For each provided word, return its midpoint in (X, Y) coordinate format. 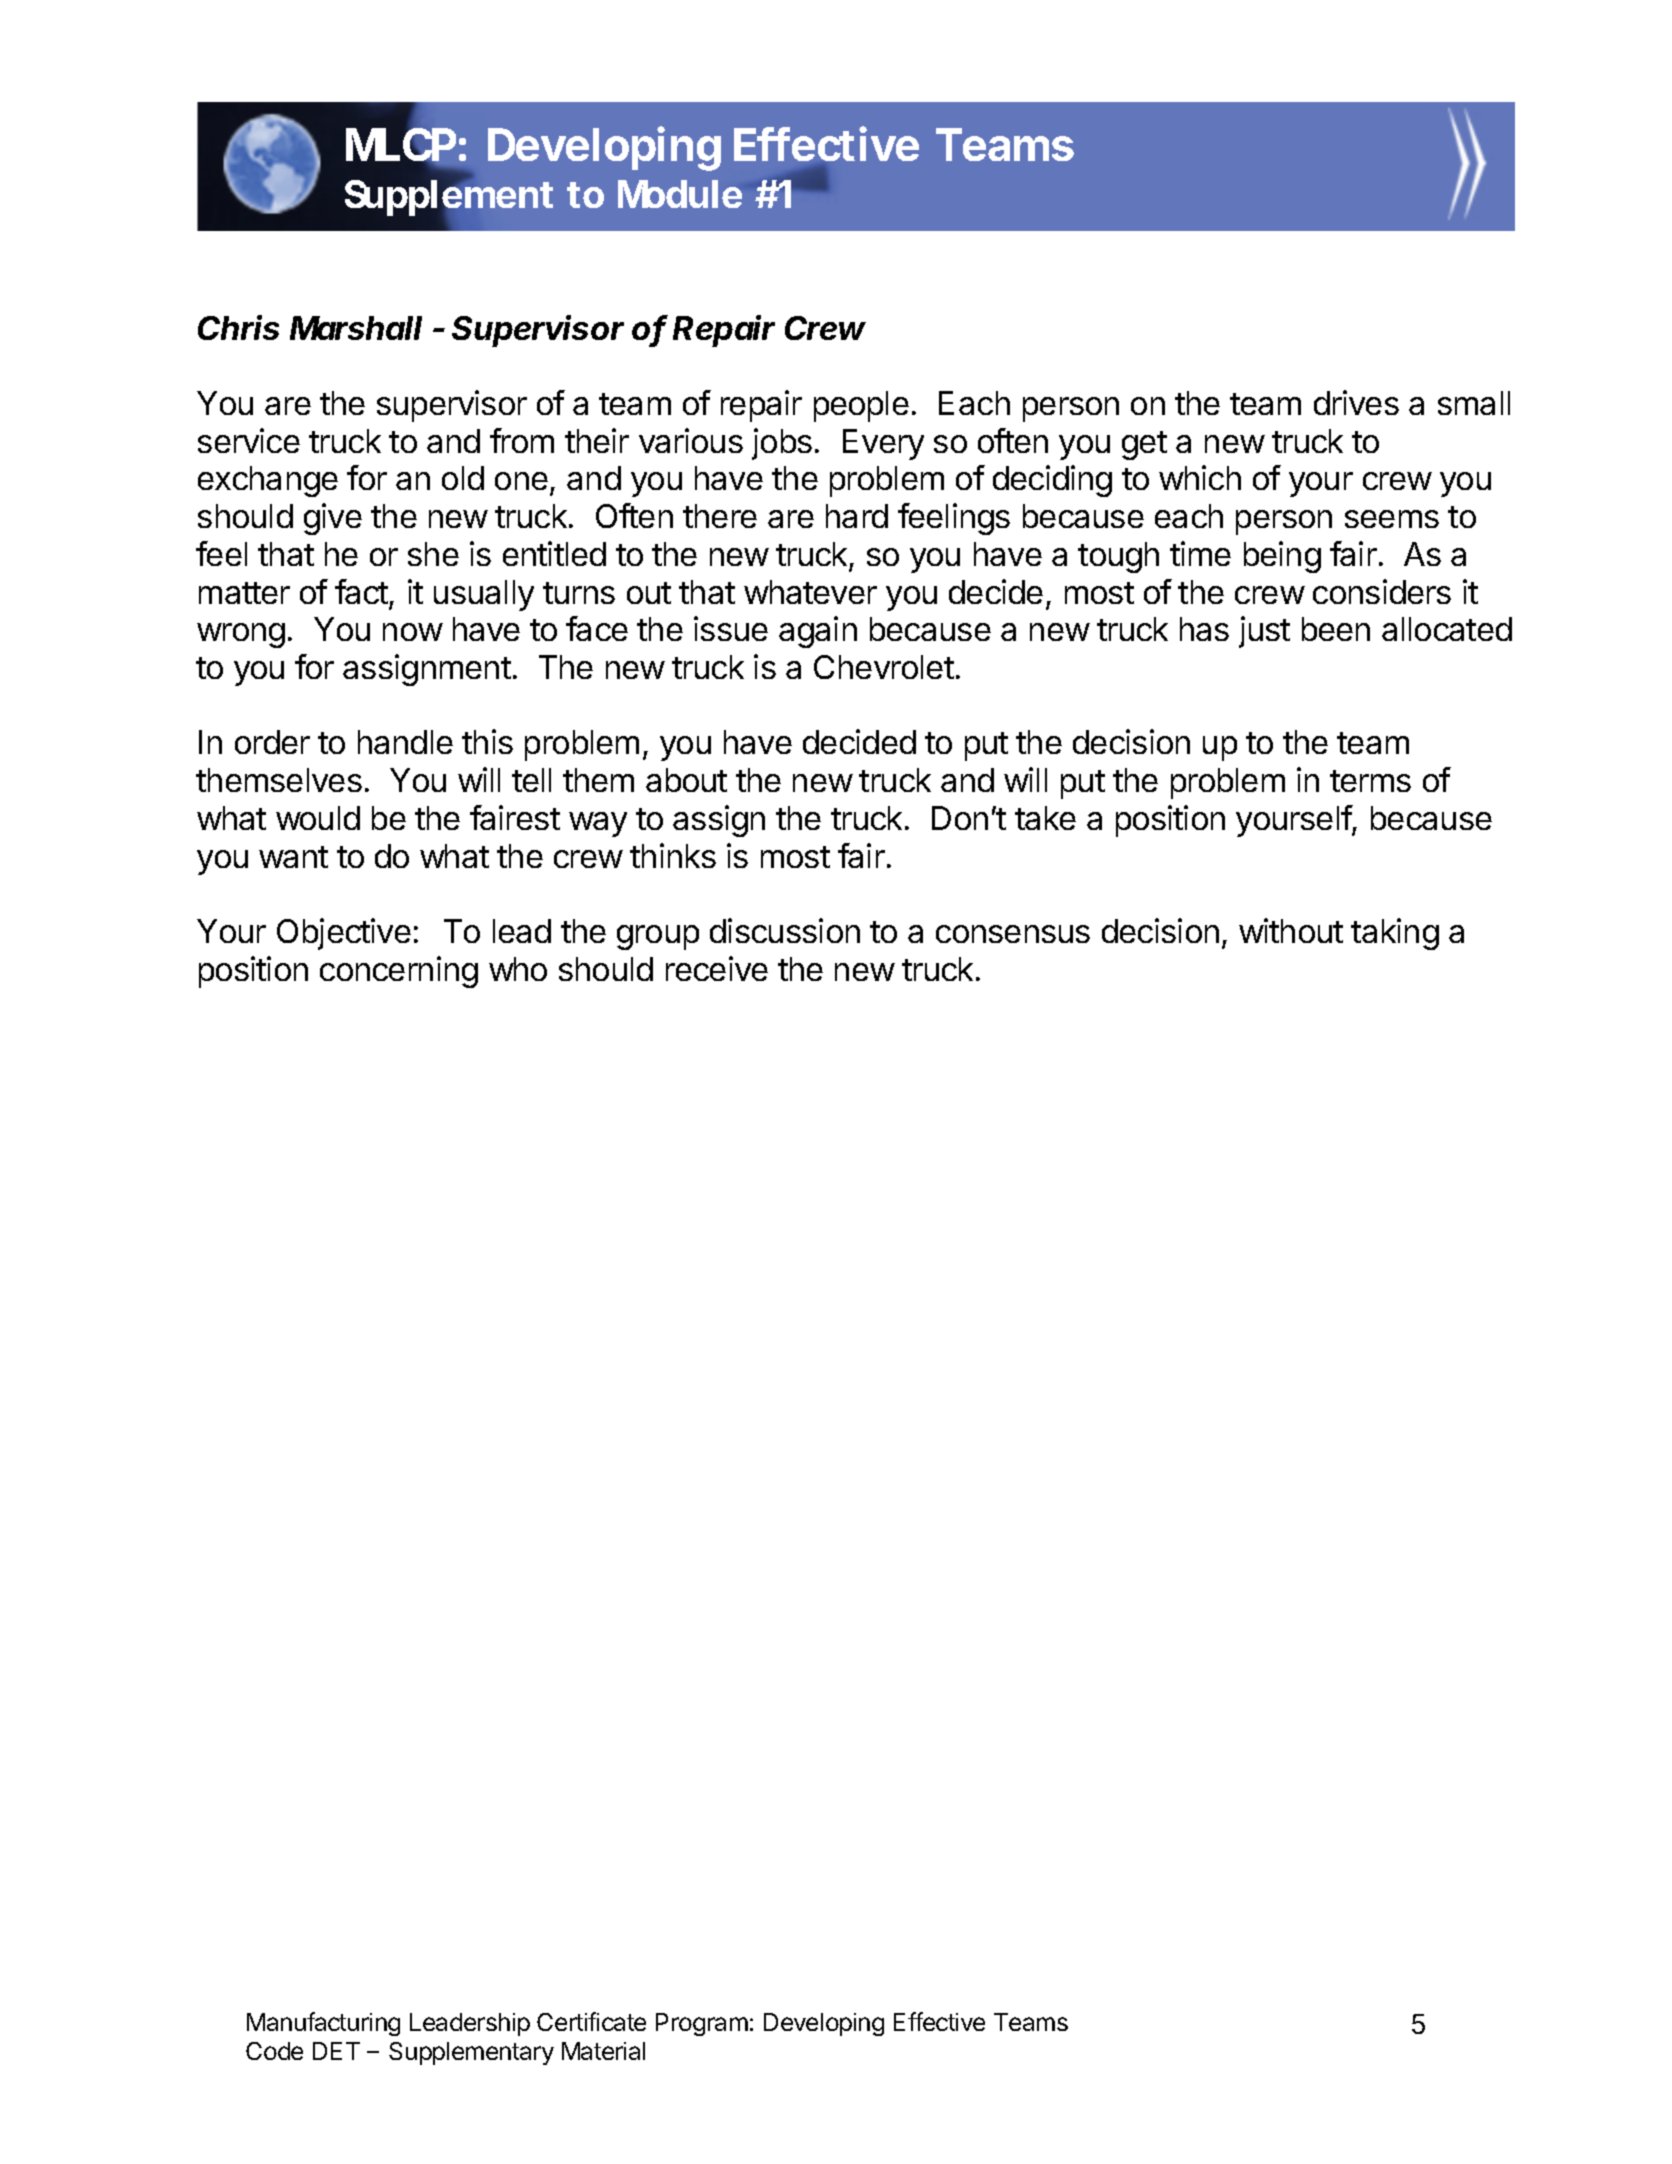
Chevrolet (884, 667)
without (1291, 930)
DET (336, 2051)
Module (680, 194)
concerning (399, 972)
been (1336, 629)
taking (1395, 934)
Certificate (591, 2021)
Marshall (356, 328)
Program (702, 2024)
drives (1356, 402)
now (413, 632)
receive (717, 968)
